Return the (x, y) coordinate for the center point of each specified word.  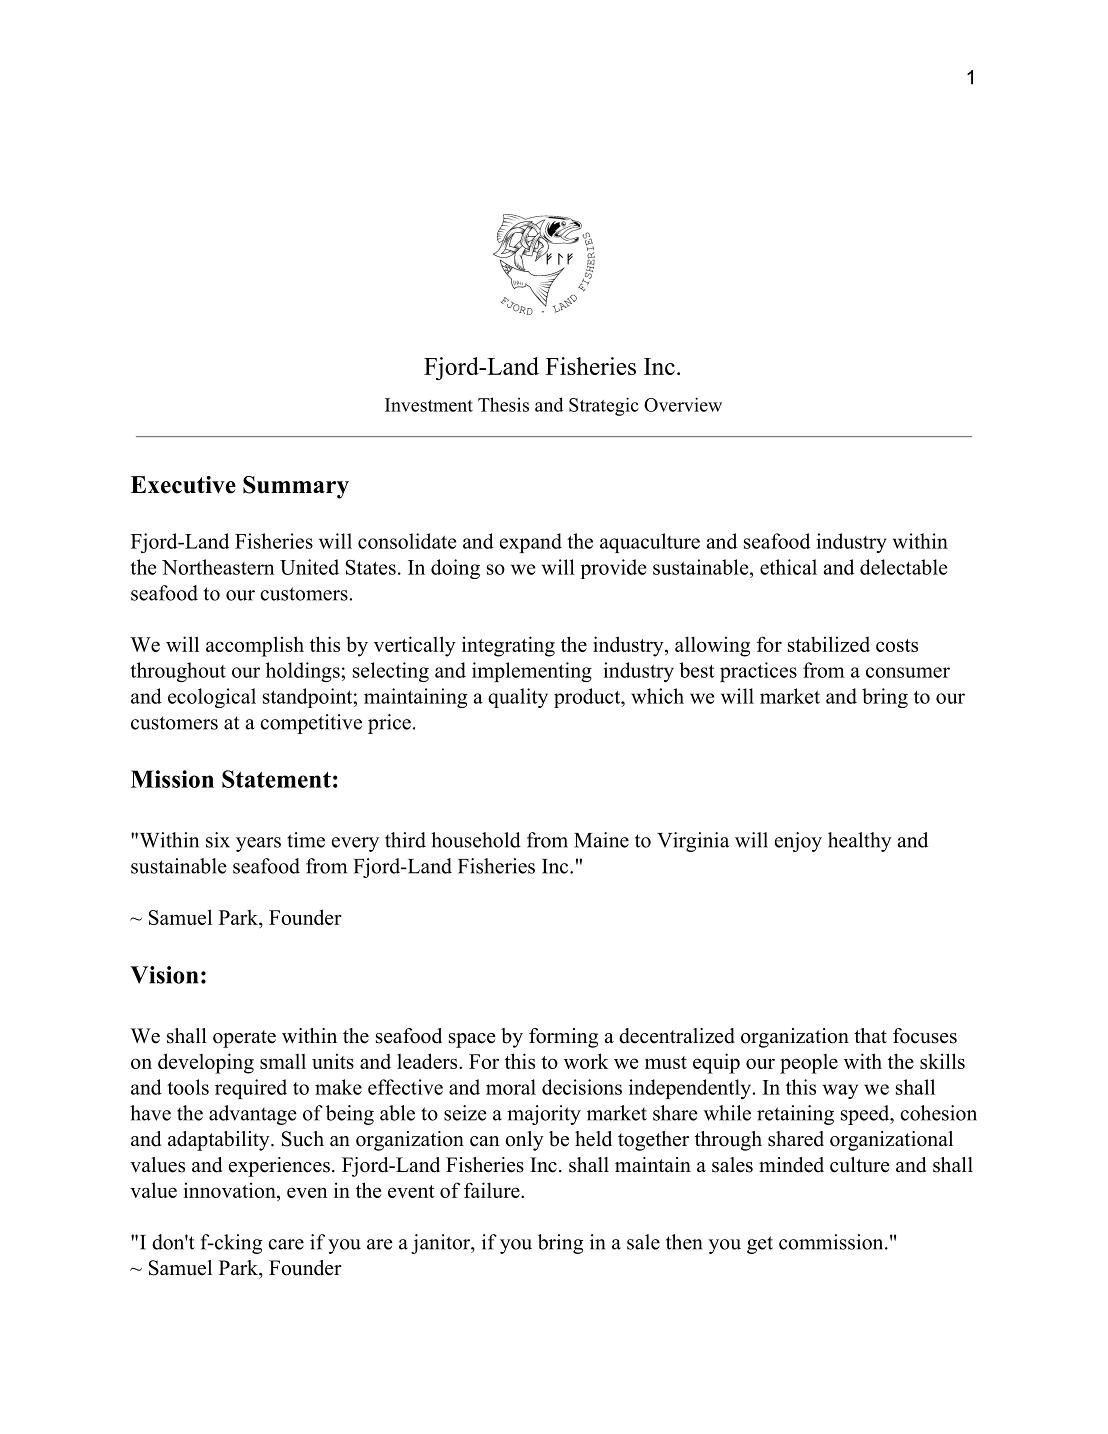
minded (791, 1165)
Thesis (503, 404)
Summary (296, 487)
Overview (683, 404)
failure (493, 1190)
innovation (231, 1190)
